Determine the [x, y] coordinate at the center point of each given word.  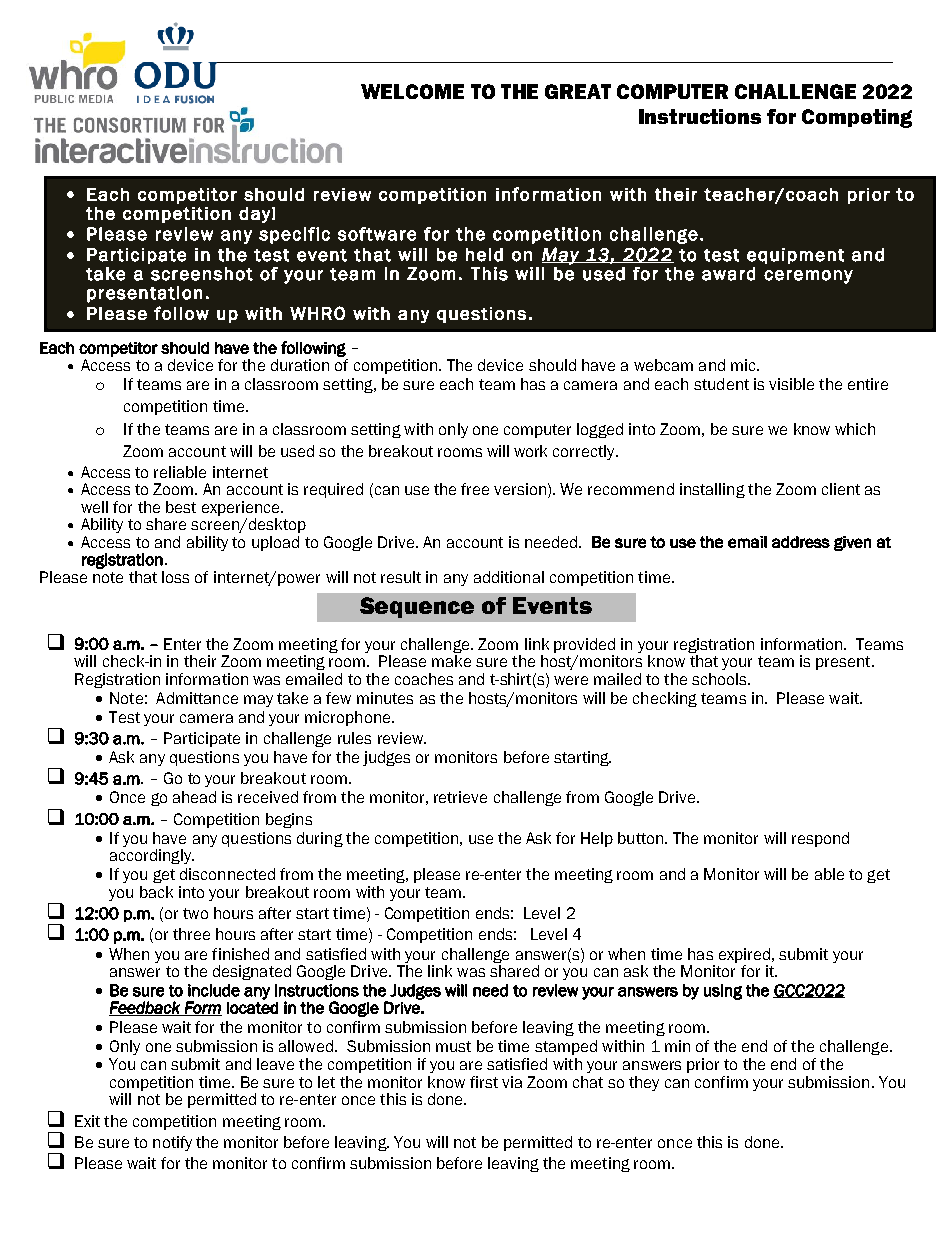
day [254, 215]
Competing [857, 118]
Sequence [417, 607]
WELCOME [412, 91]
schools [720, 679]
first [484, 1082]
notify [172, 1143]
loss [175, 577]
